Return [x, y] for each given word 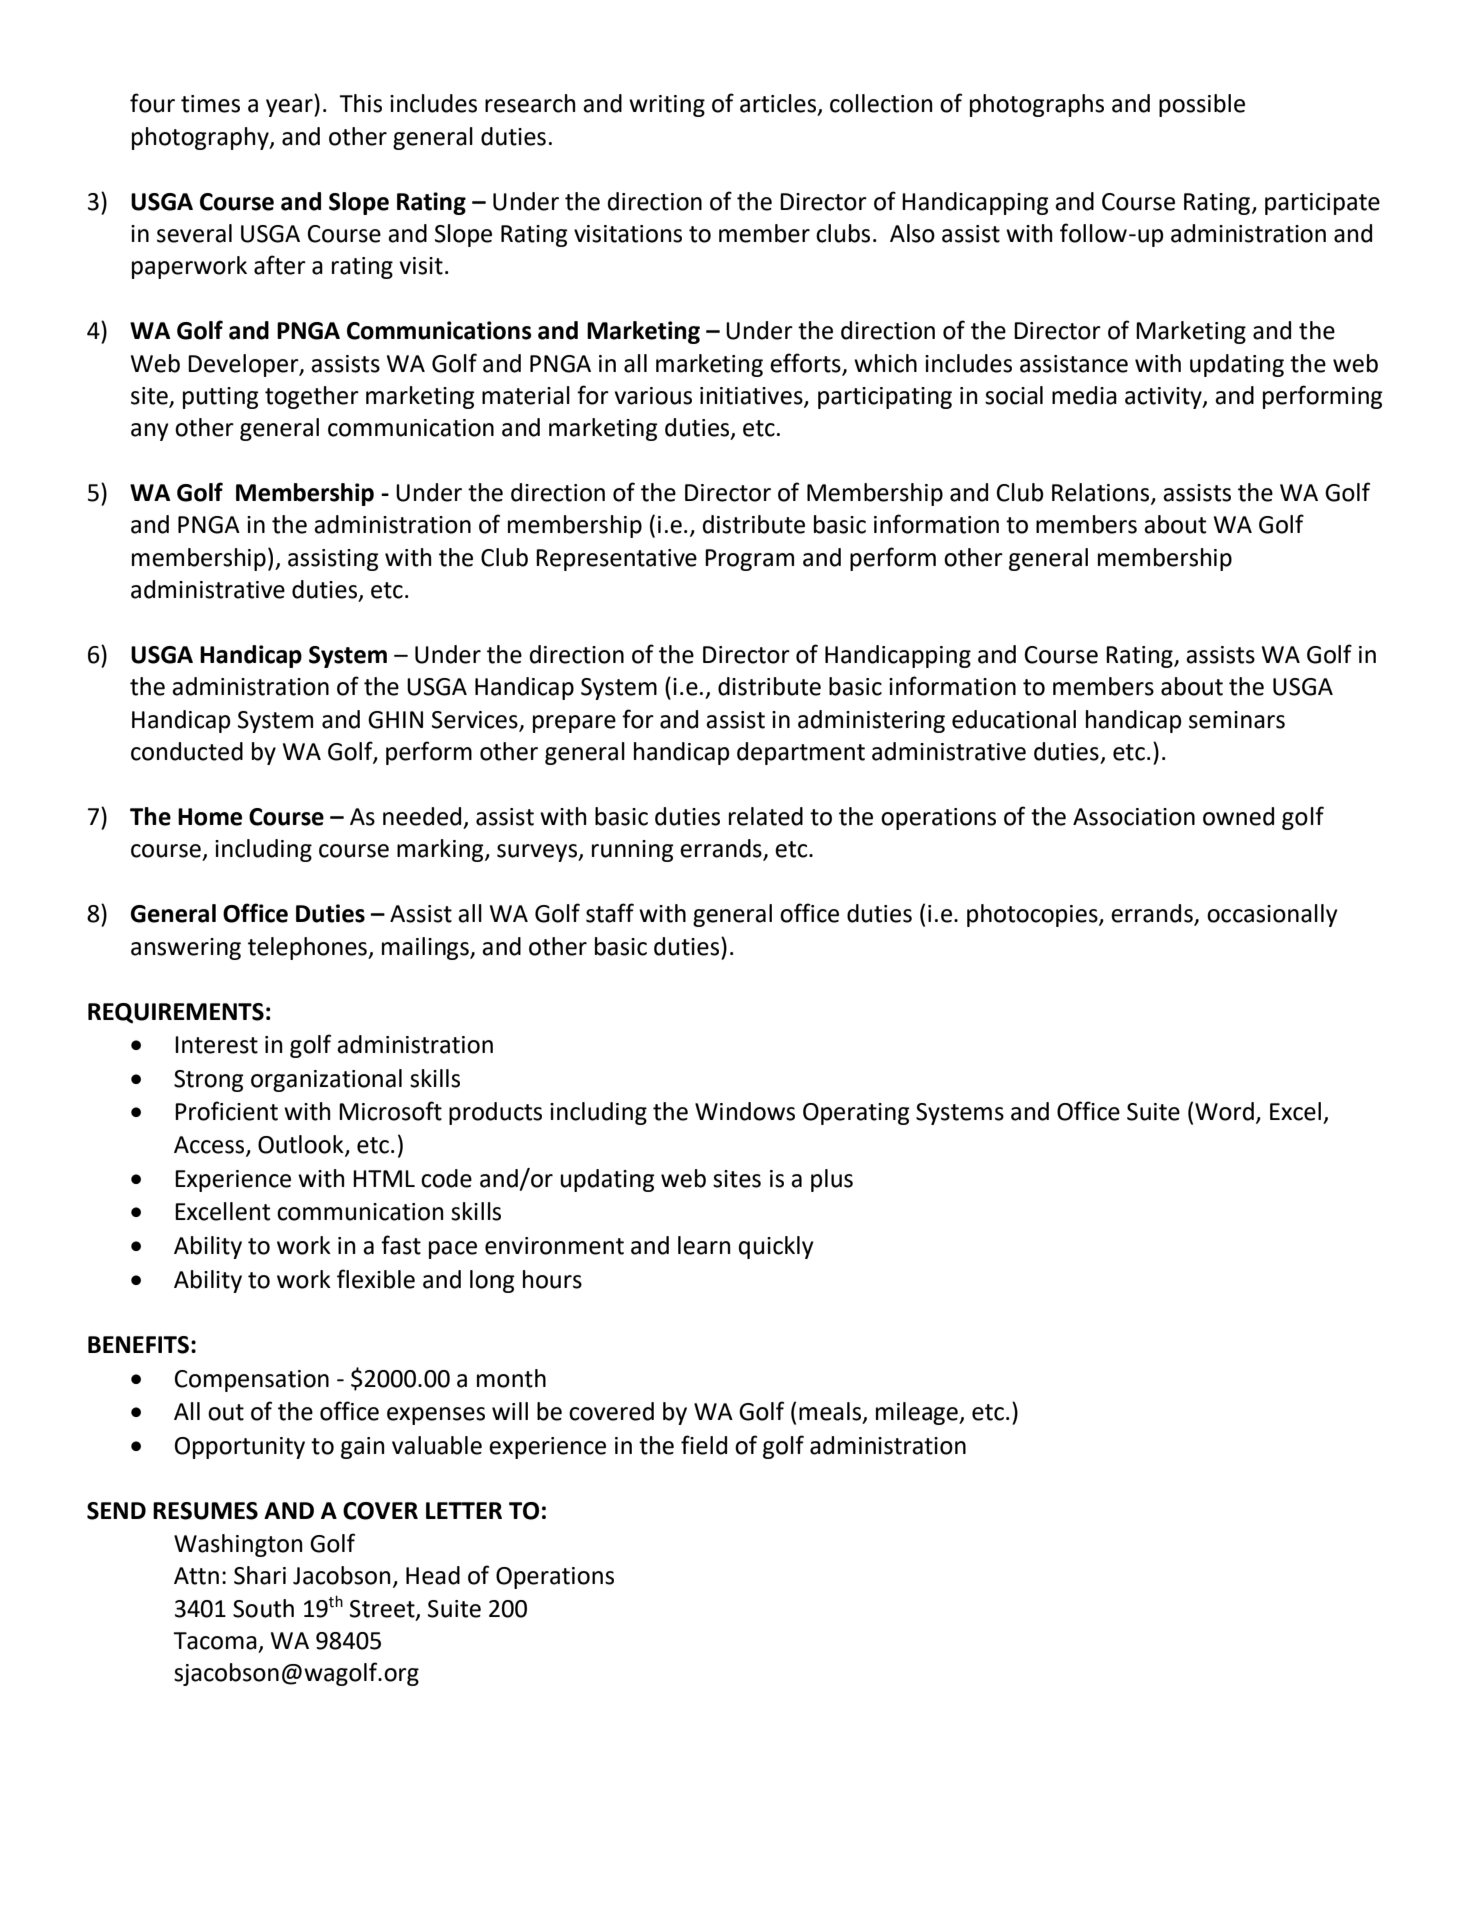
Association [1134, 817]
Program [749, 560]
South [263, 1608]
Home [210, 817]
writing [667, 106]
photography [201, 138]
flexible [376, 1279]
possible [1202, 105]
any [150, 432]
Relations [1102, 493]
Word [1224, 1111]
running [633, 851]
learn [704, 1245]
